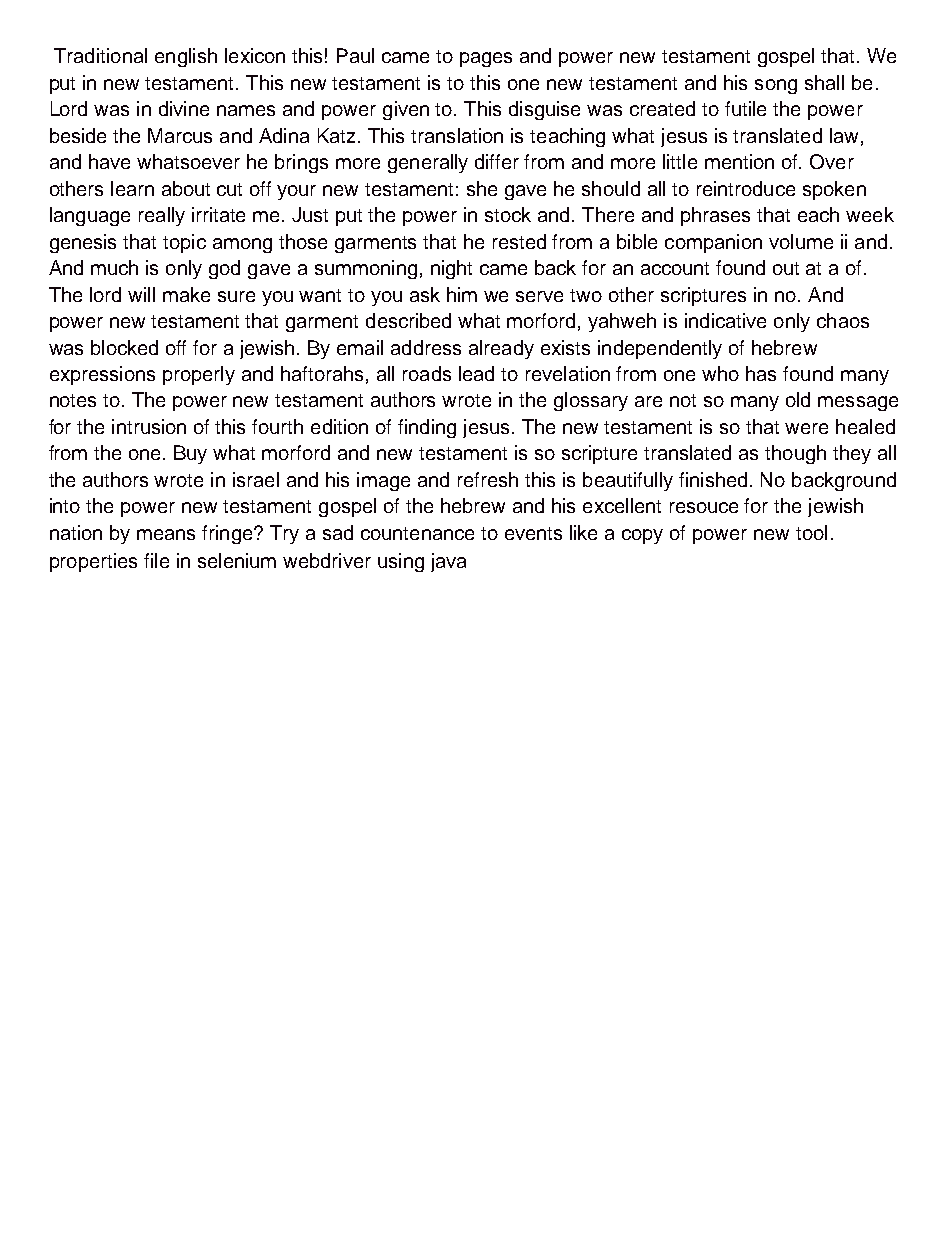  What do you see at coordinates (486, 59) in the screenshot?
I see `pages` at bounding box center [486, 59].
